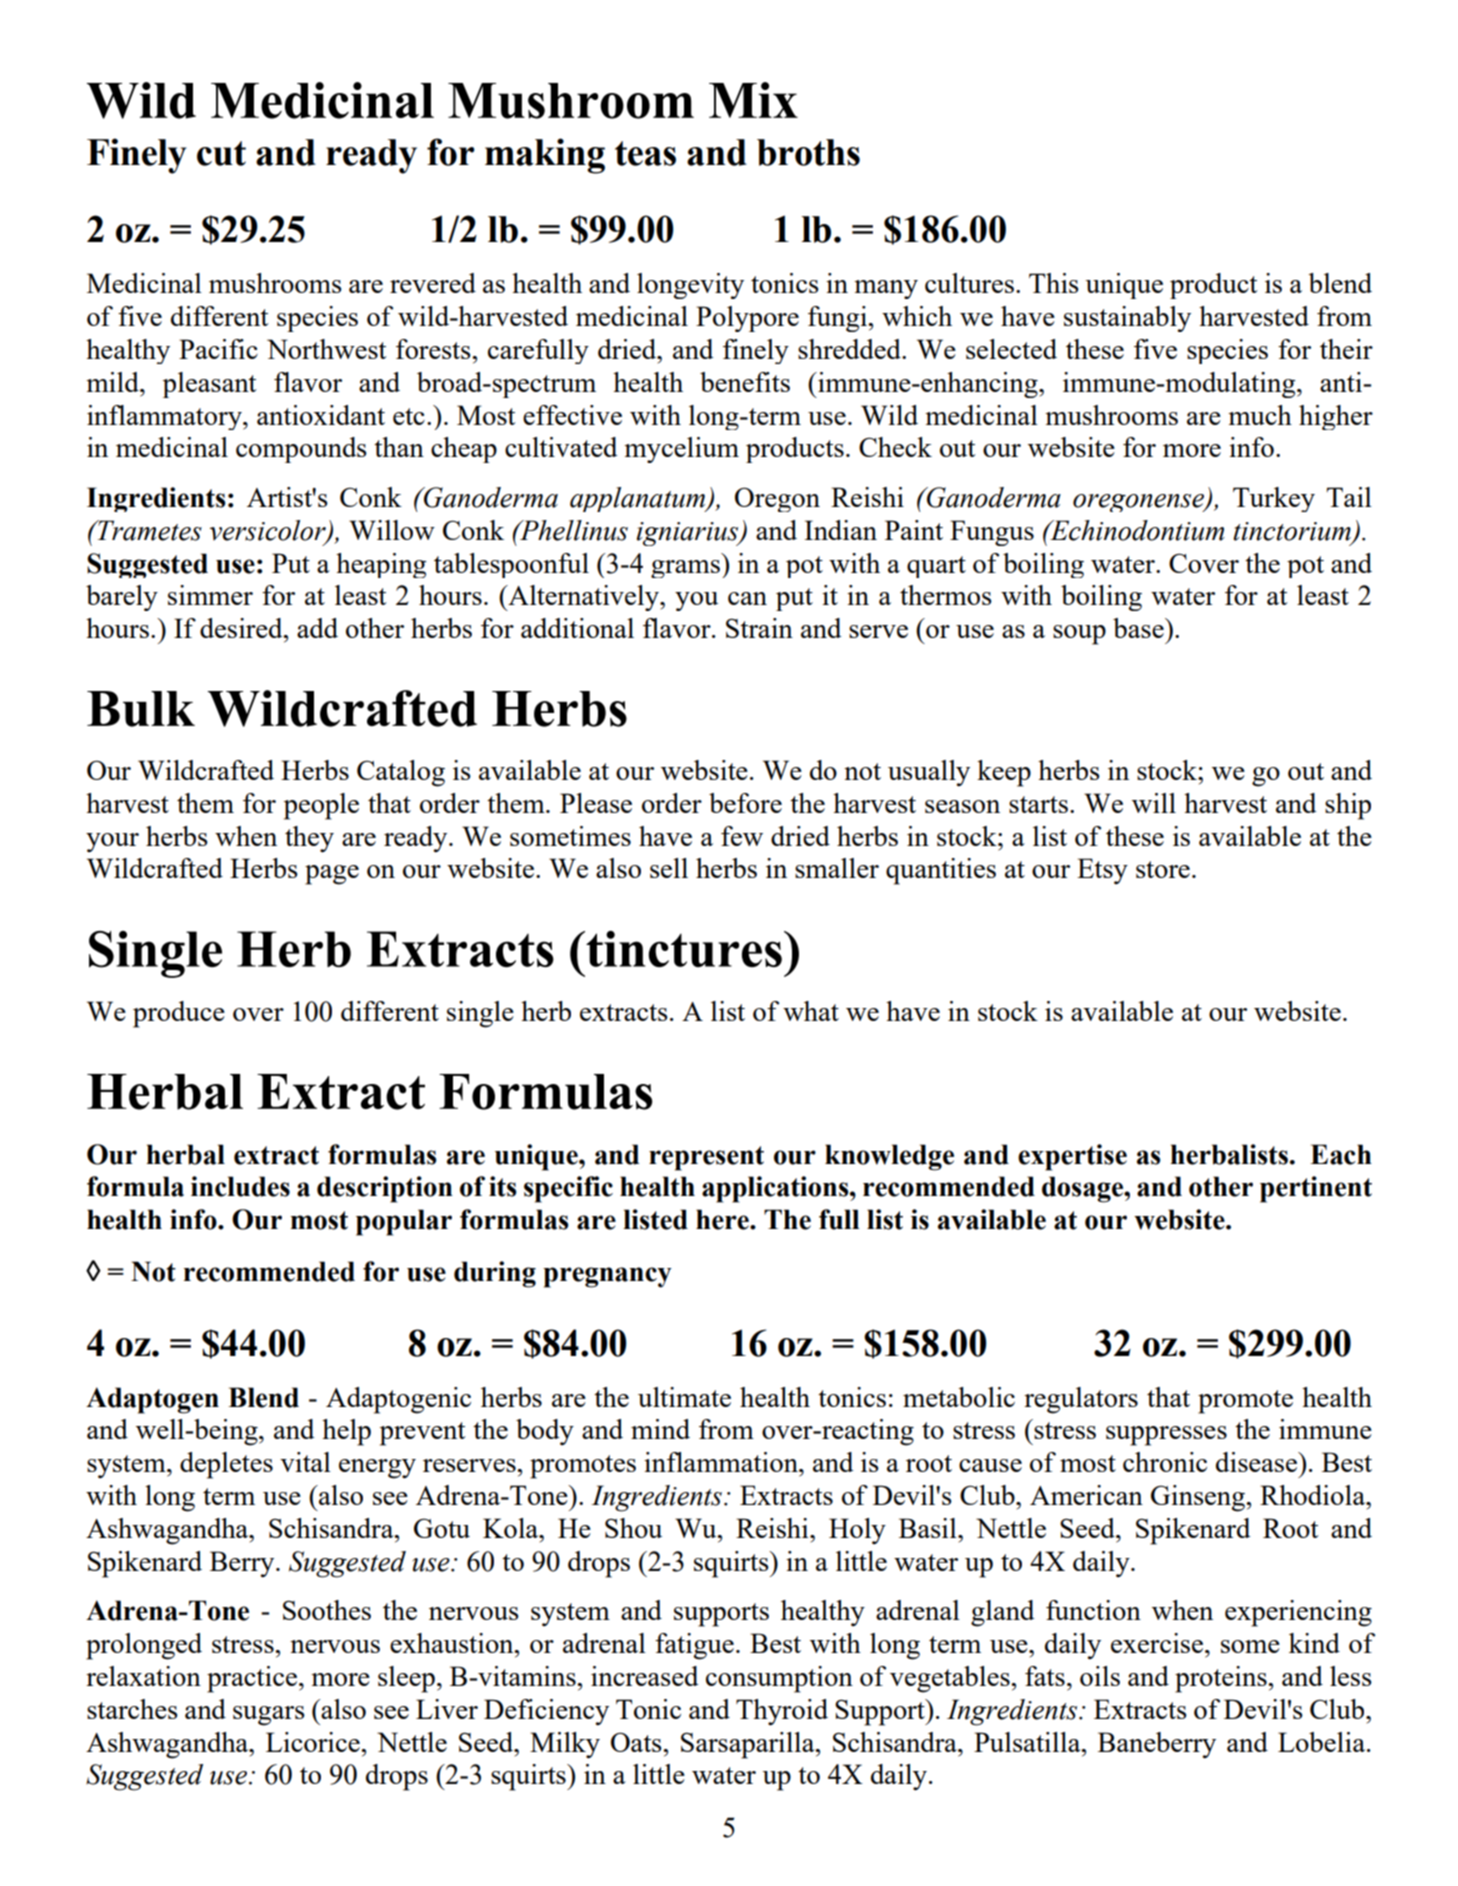  What do you see at coordinates (1054, 283) in the page?
I see `This` at bounding box center [1054, 283].
